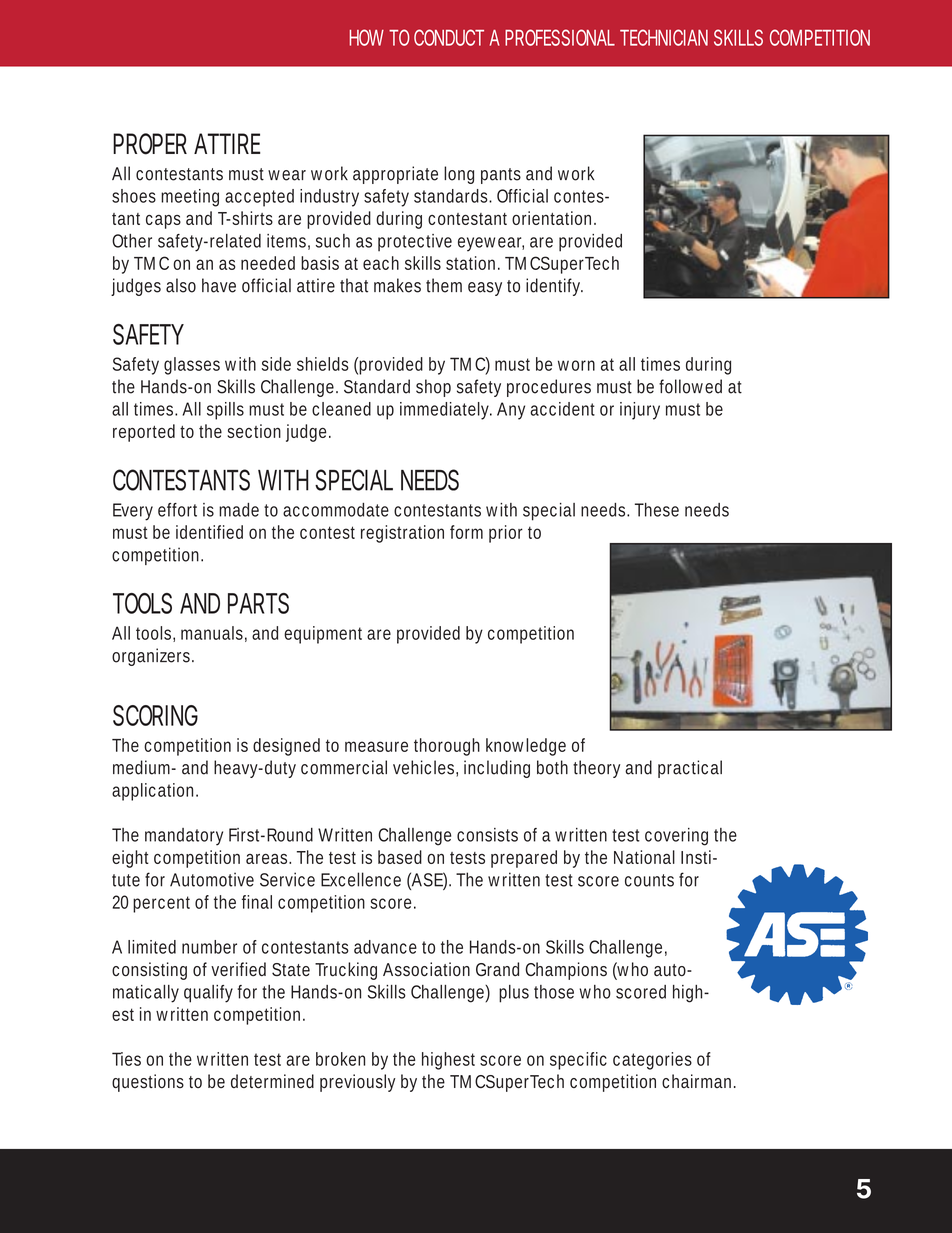 This image has width=952, height=1233. I want to click on meeting, so click(190, 198).
